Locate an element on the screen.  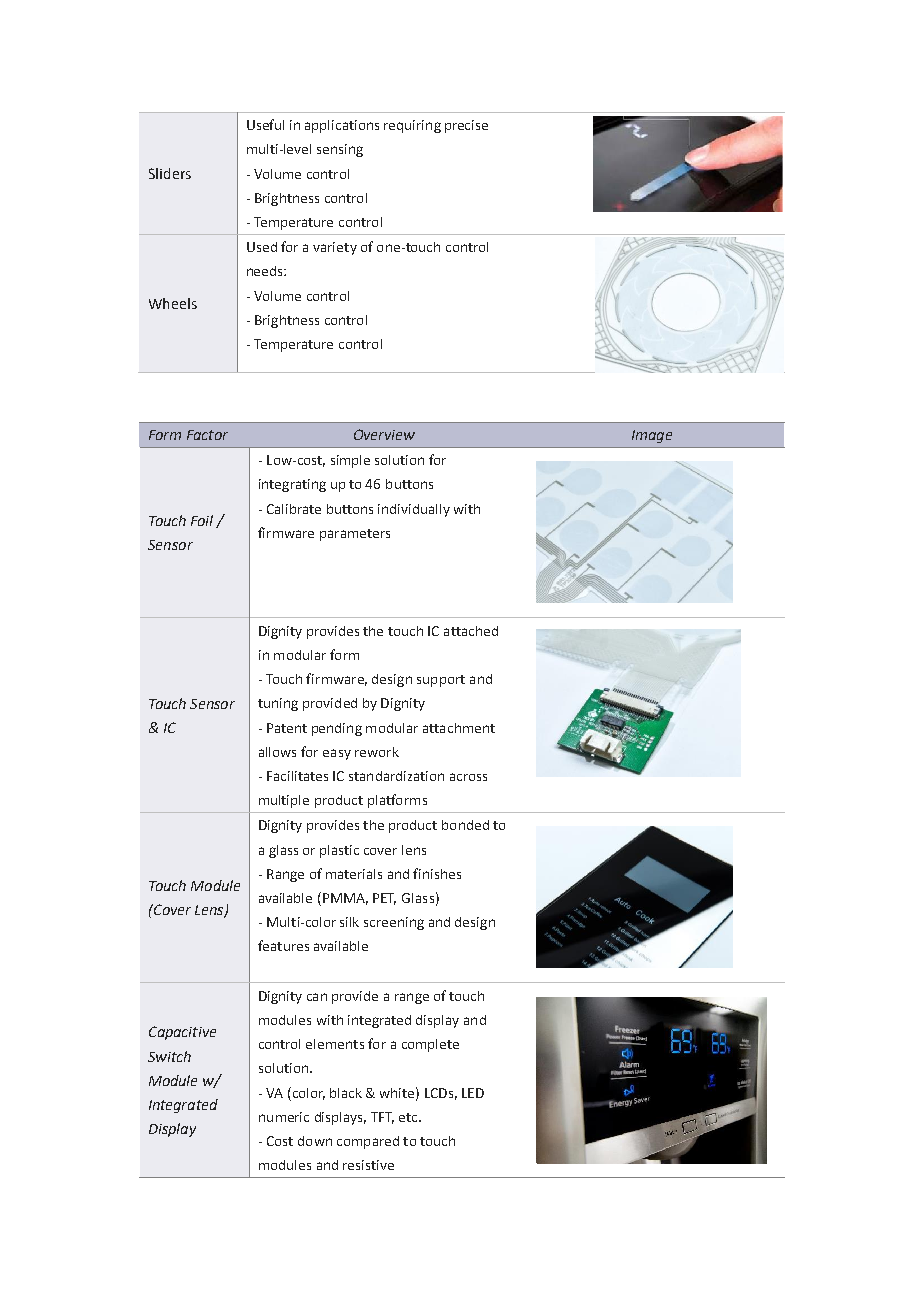
support is located at coordinates (441, 681).
